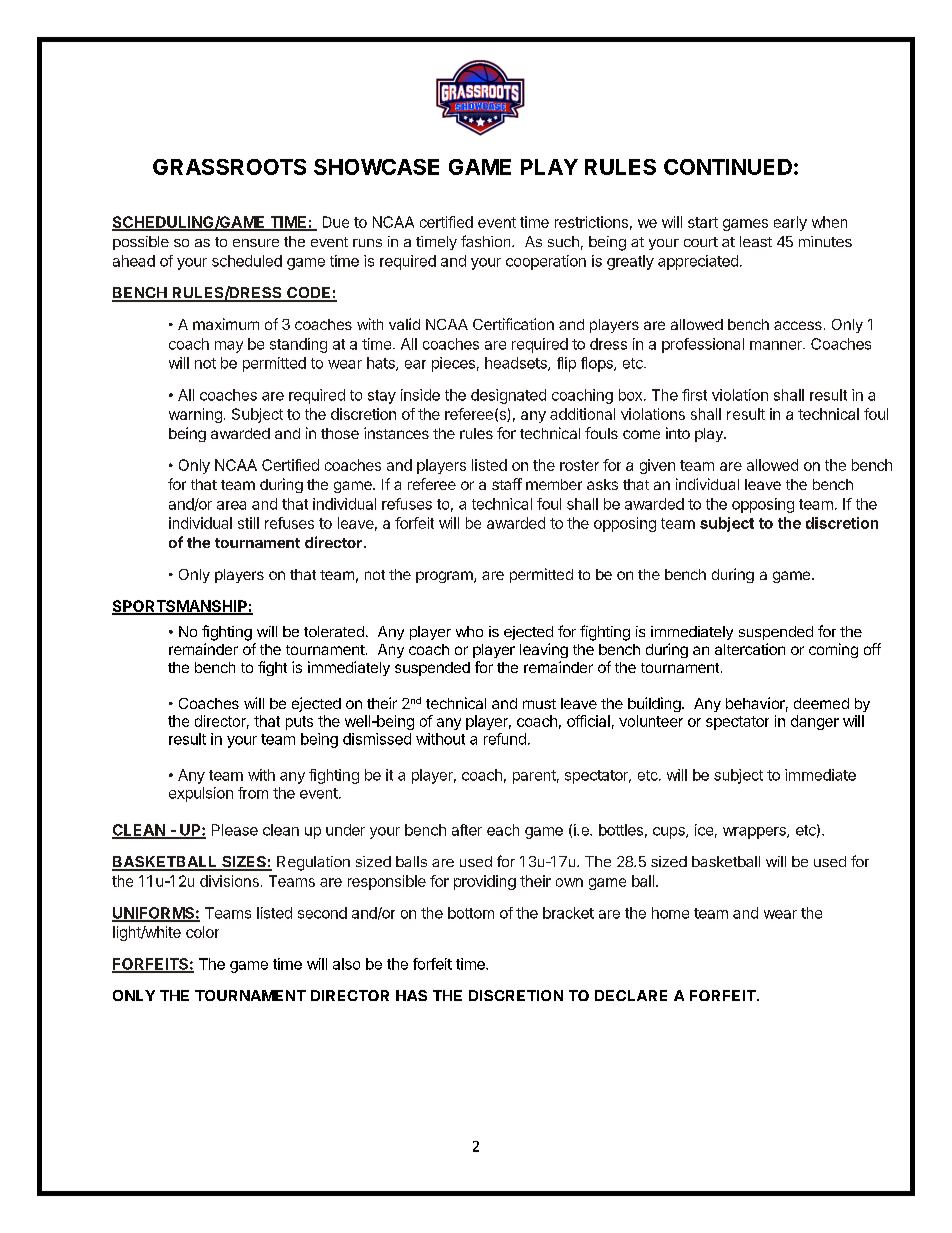 Image resolution: width=952 pixels, height=1233 pixels. Describe the element at coordinates (750, 649) in the screenshot. I see `altercation` at that location.
